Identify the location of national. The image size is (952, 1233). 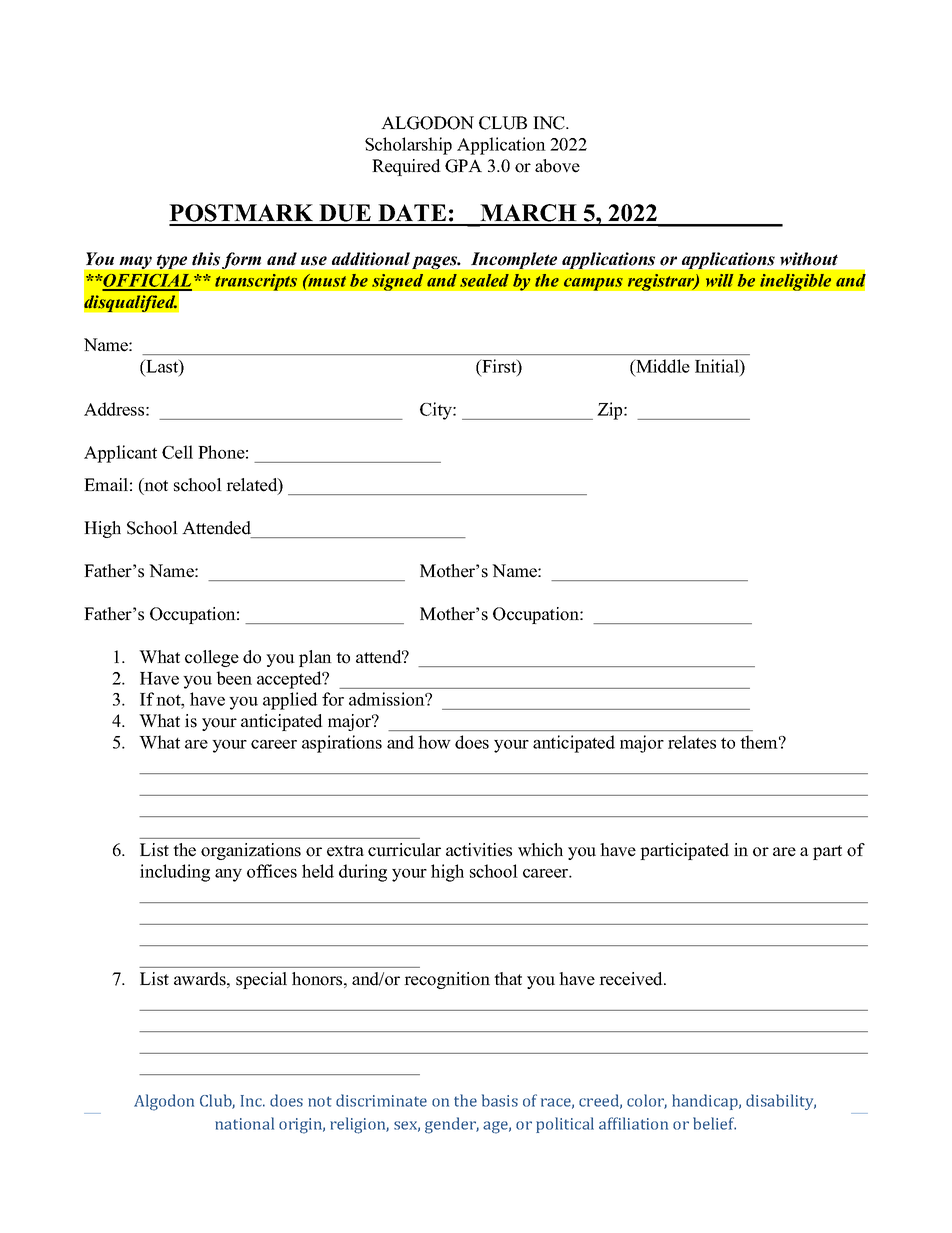
(244, 1123).
